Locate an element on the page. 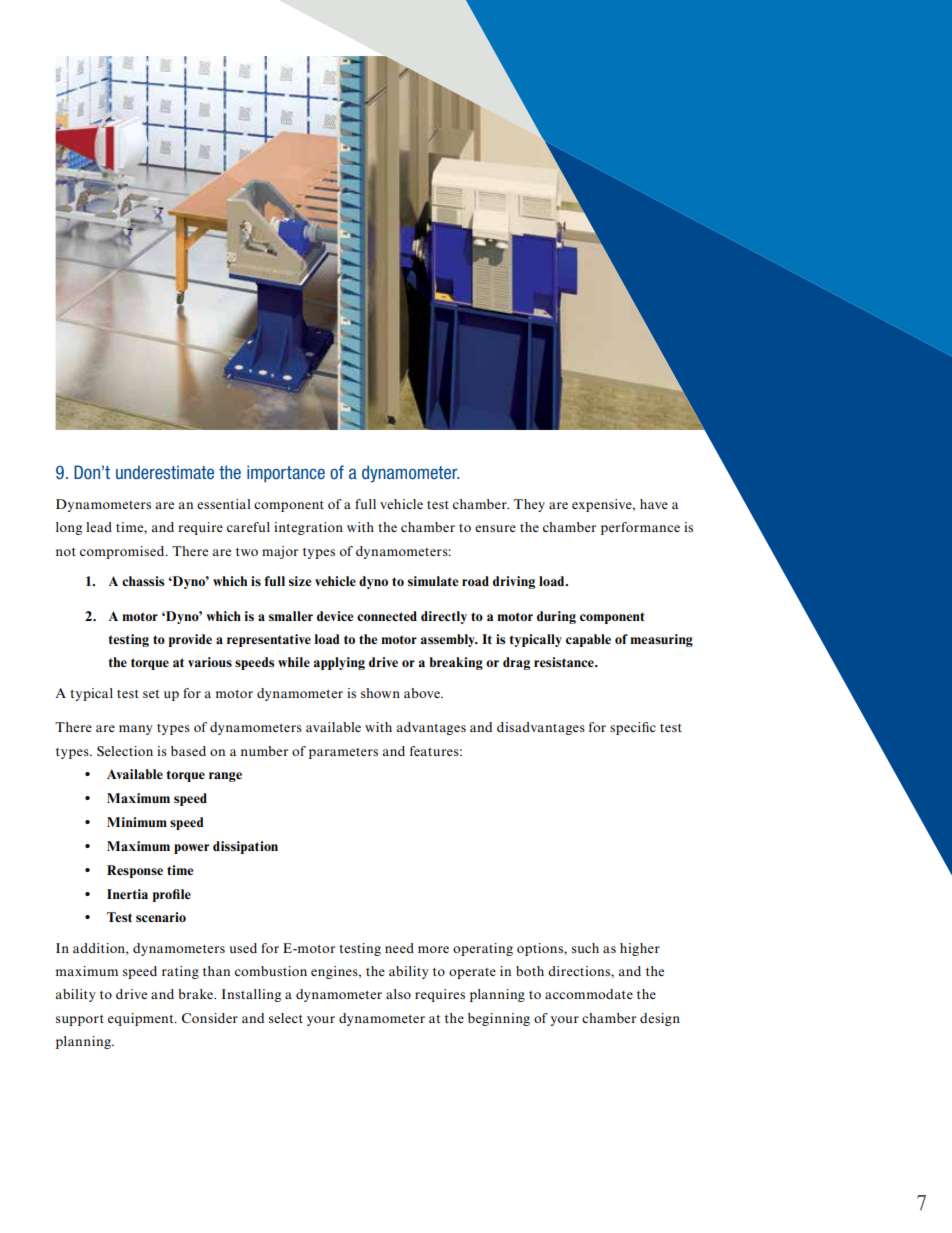  parameters is located at coordinates (343, 753).
